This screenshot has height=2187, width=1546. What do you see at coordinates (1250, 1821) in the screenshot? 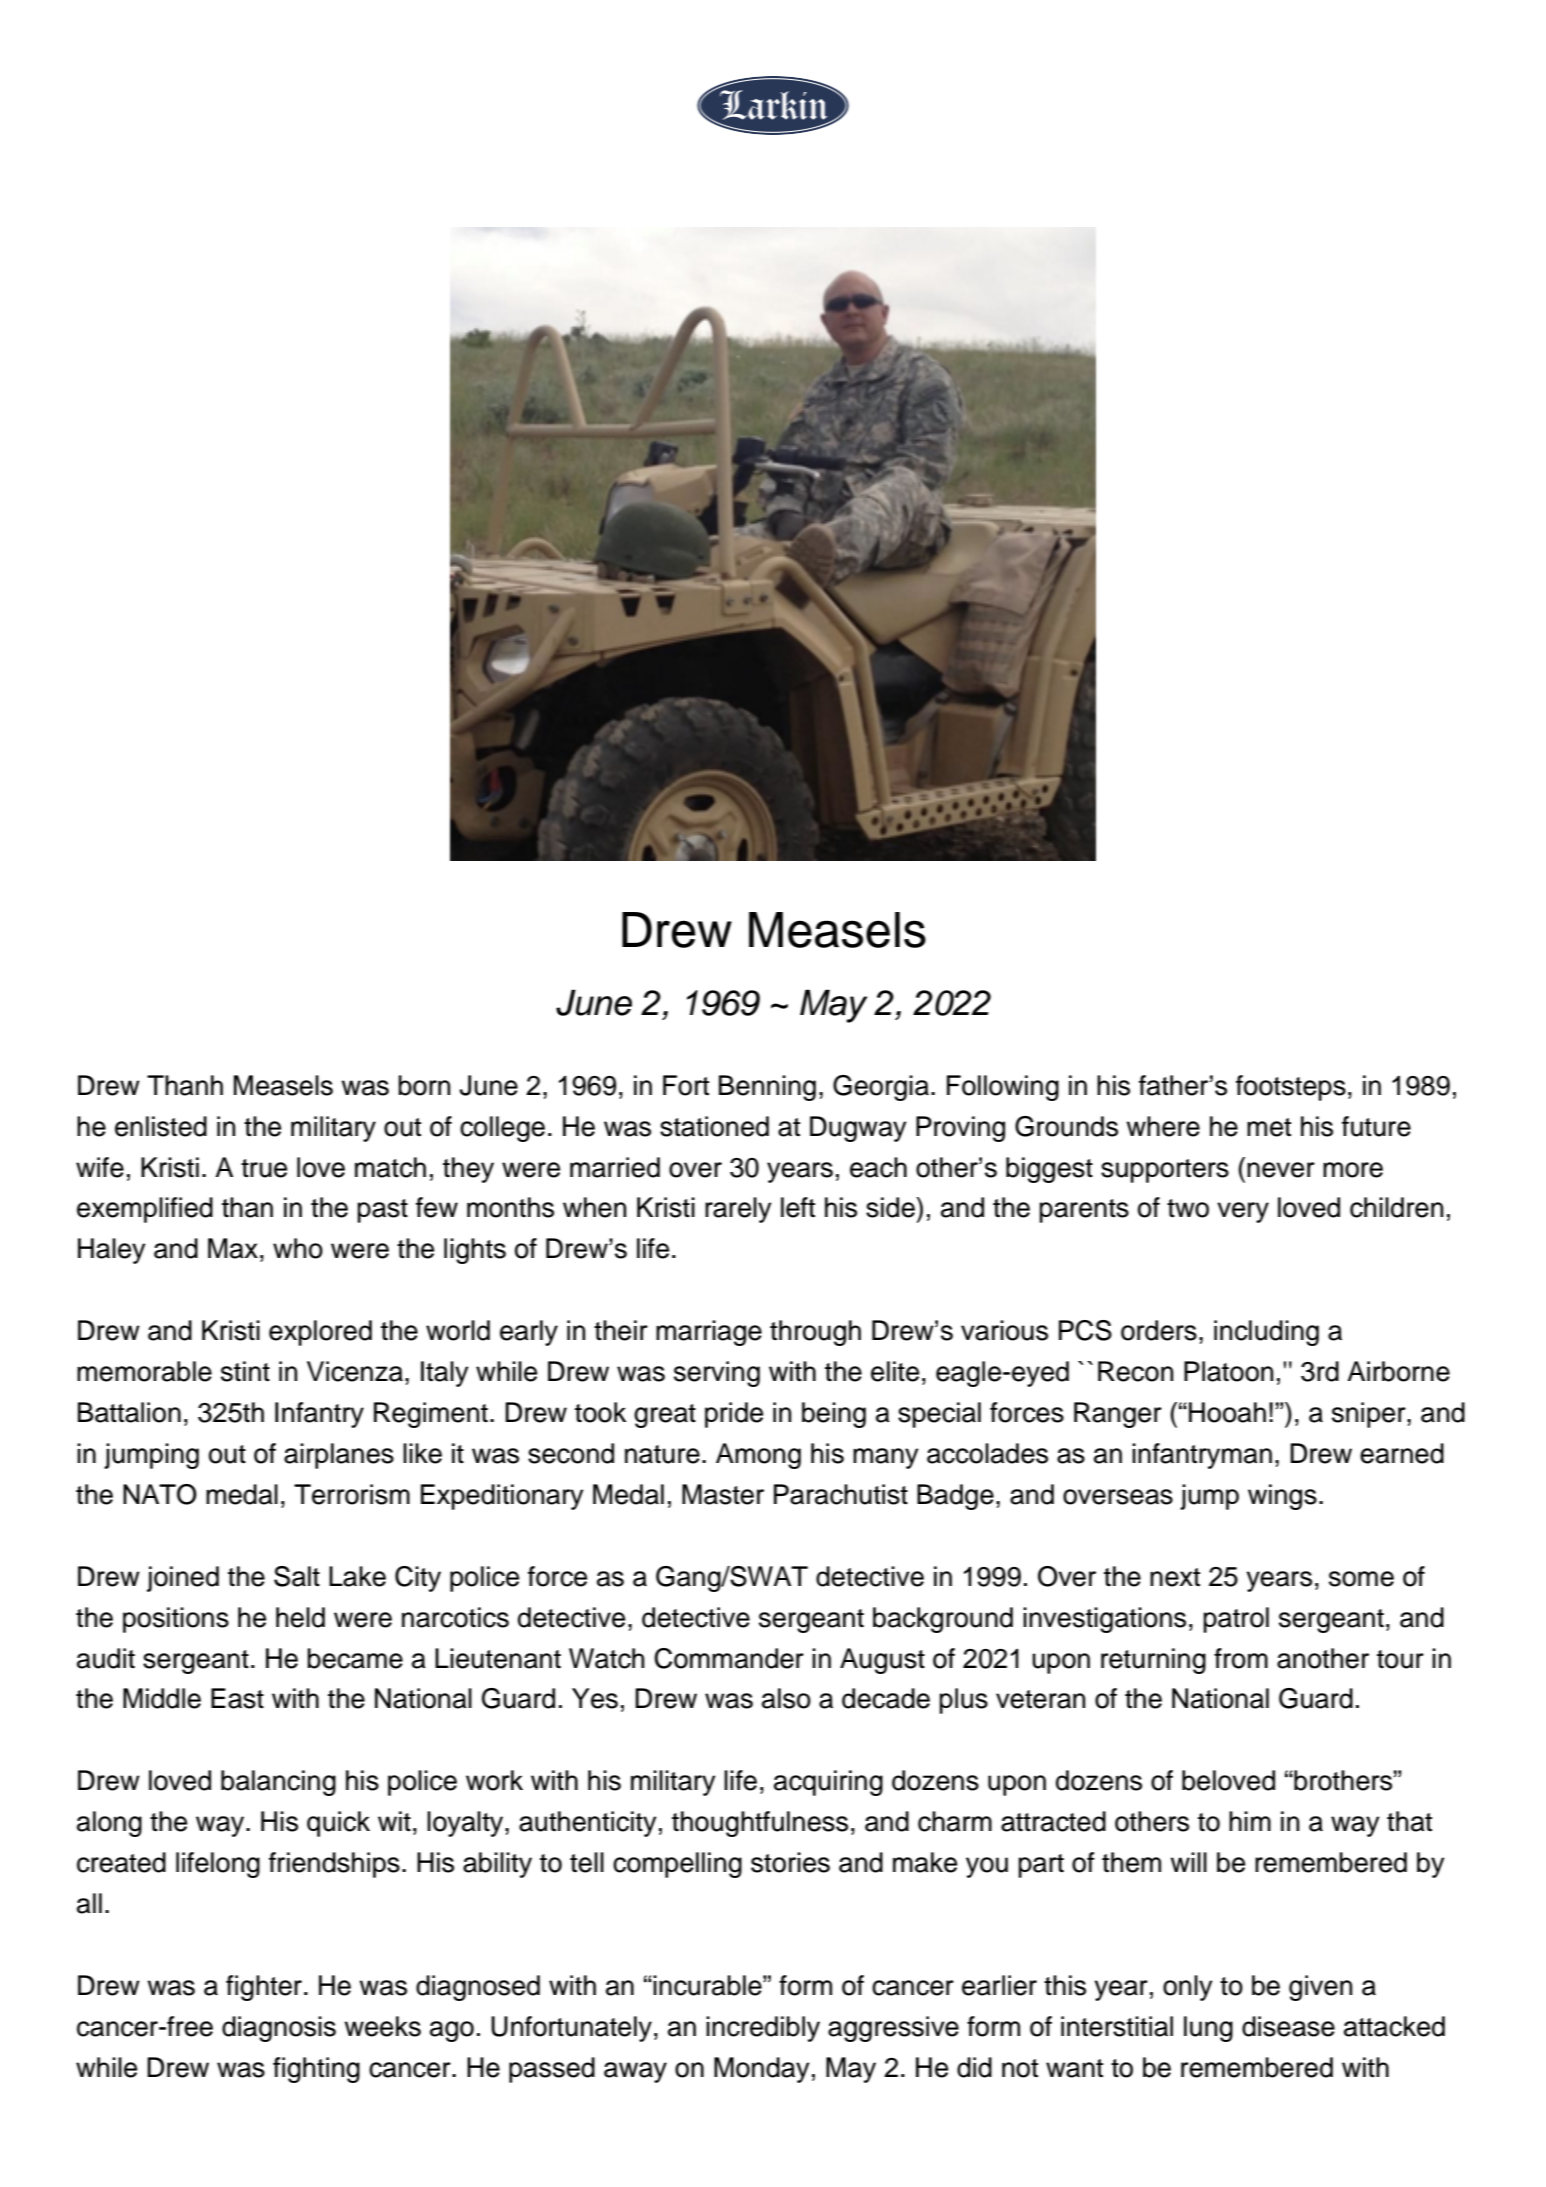
I see `him` at bounding box center [1250, 1821].
